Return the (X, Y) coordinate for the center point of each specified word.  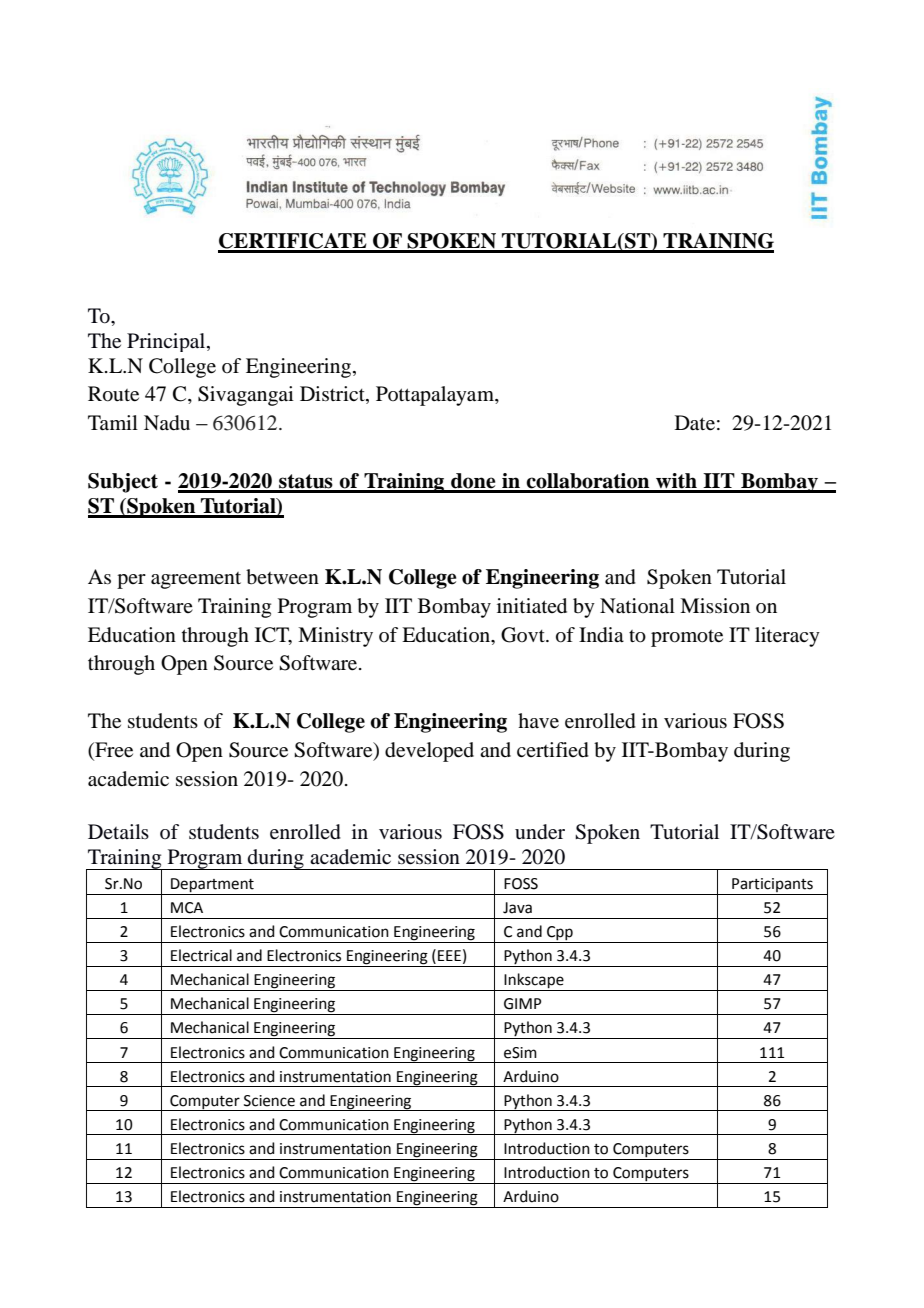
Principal (167, 342)
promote (687, 638)
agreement (196, 580)
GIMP (523, 1004)
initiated (532, 606)
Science (269, 1101)
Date (695, 423)
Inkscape (534, 982)
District (333, 395)
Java (517, 908)
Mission (715, 605)
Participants (772, 885)
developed (429, 752)
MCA (187, 908)
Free (113, 750)
